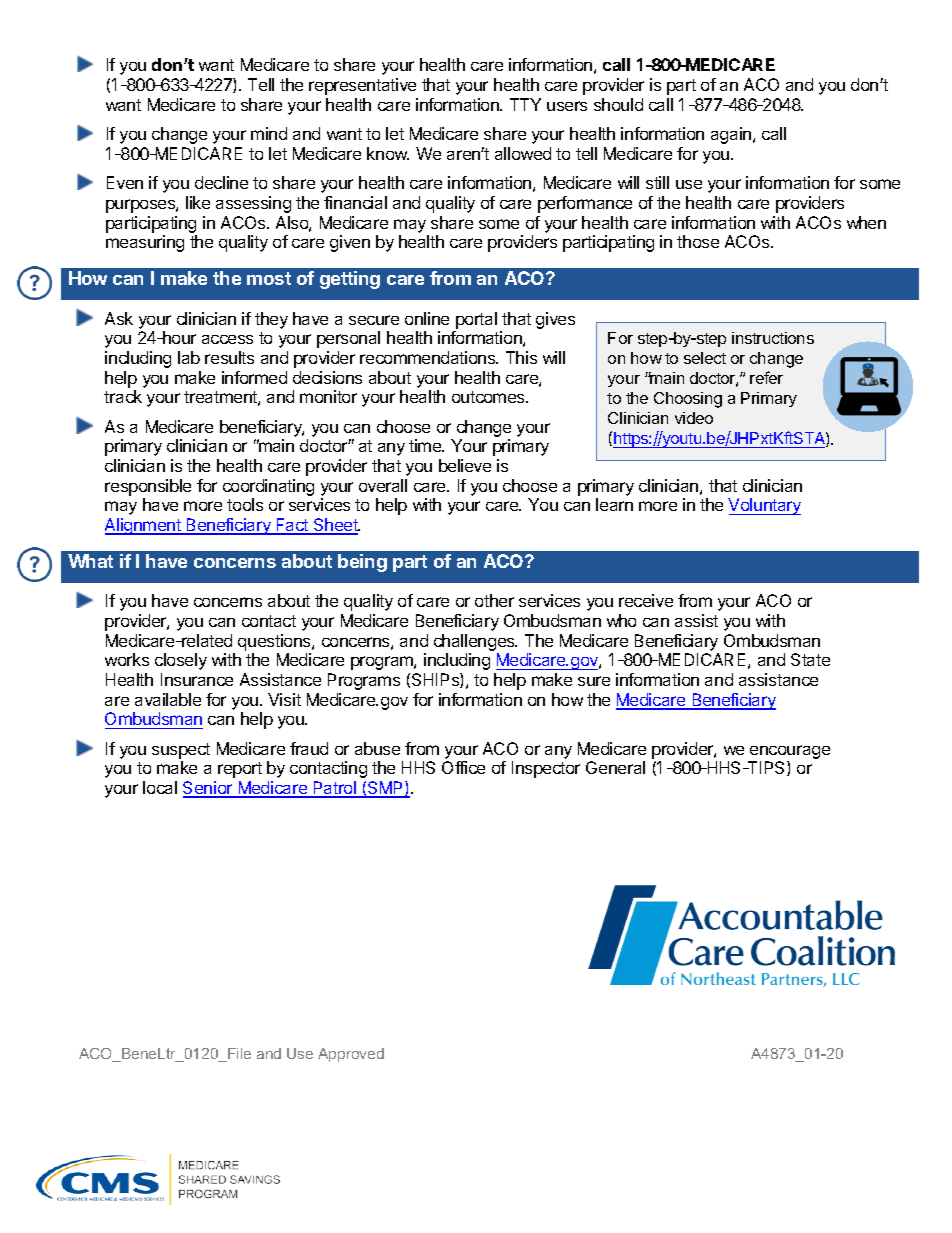 The width and height of the image is (952, 1233). What do you see at coordinates (789, 753) in the image?
I see `encourage` at bounding box center [789, 753].
